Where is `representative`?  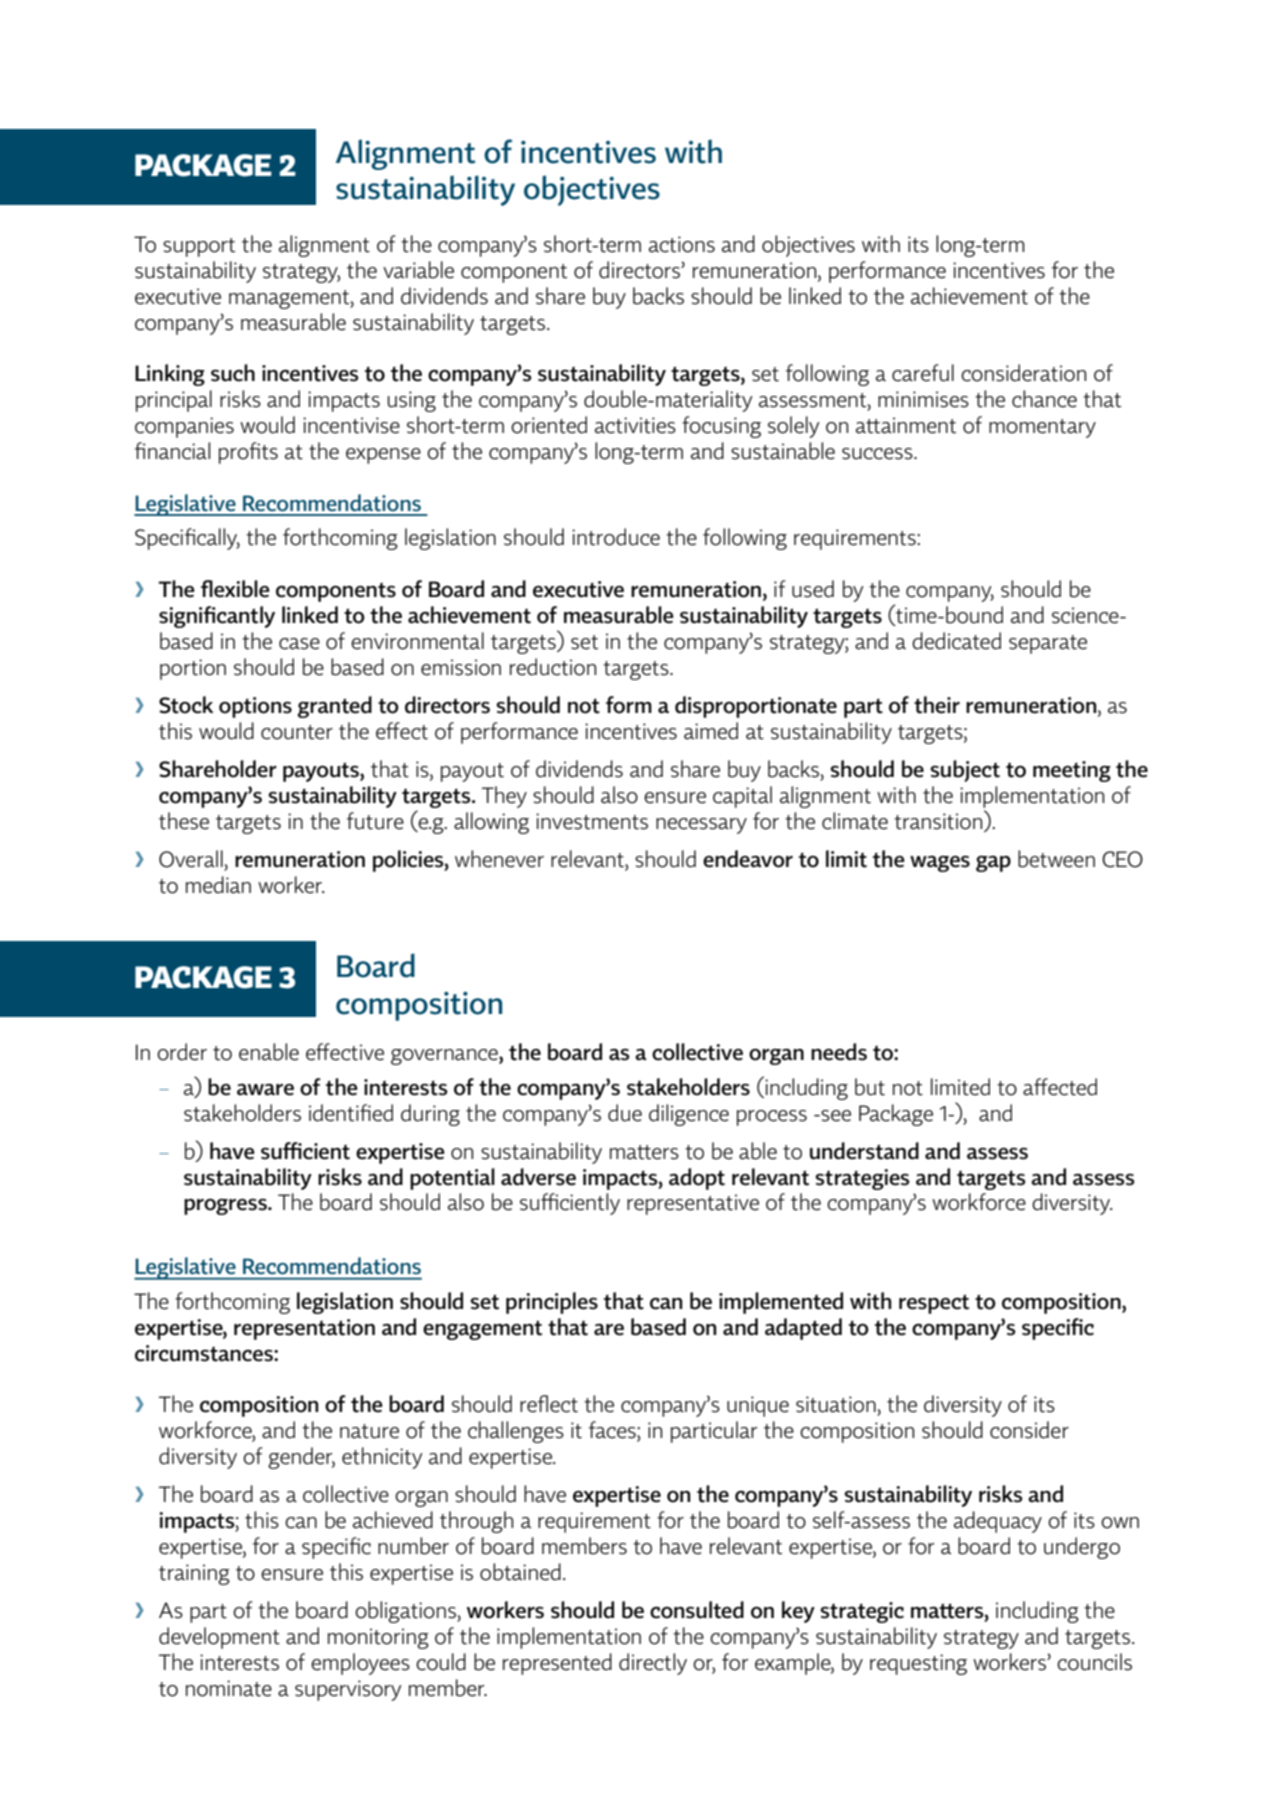
representative is located at coordinates (693, 1204).
